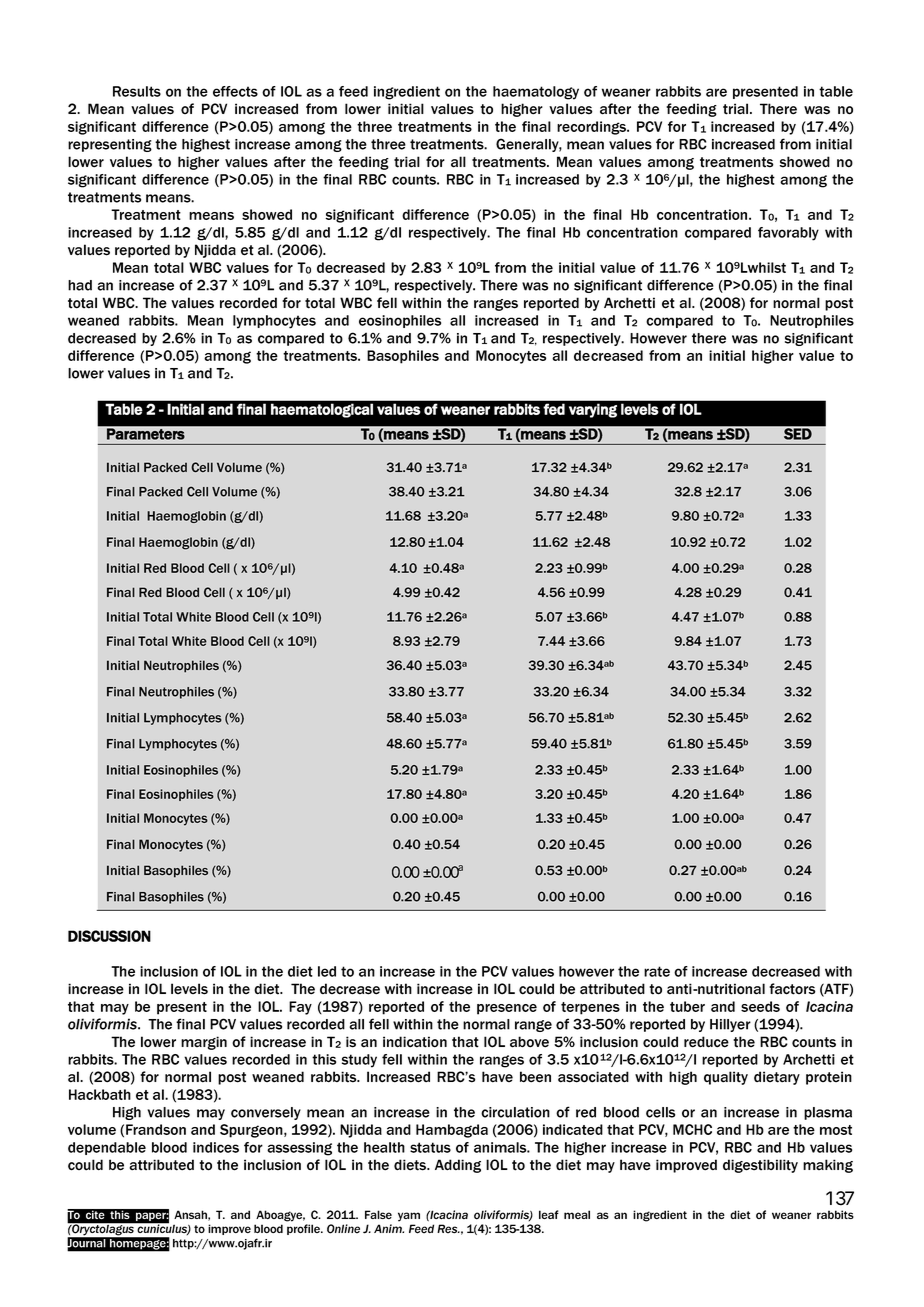 The width and height of the screenshot is (924, 1307). What do you see at coordinates (322, 410) in the screenshot?
I see `haematological` at bounding box center [322, 410].
